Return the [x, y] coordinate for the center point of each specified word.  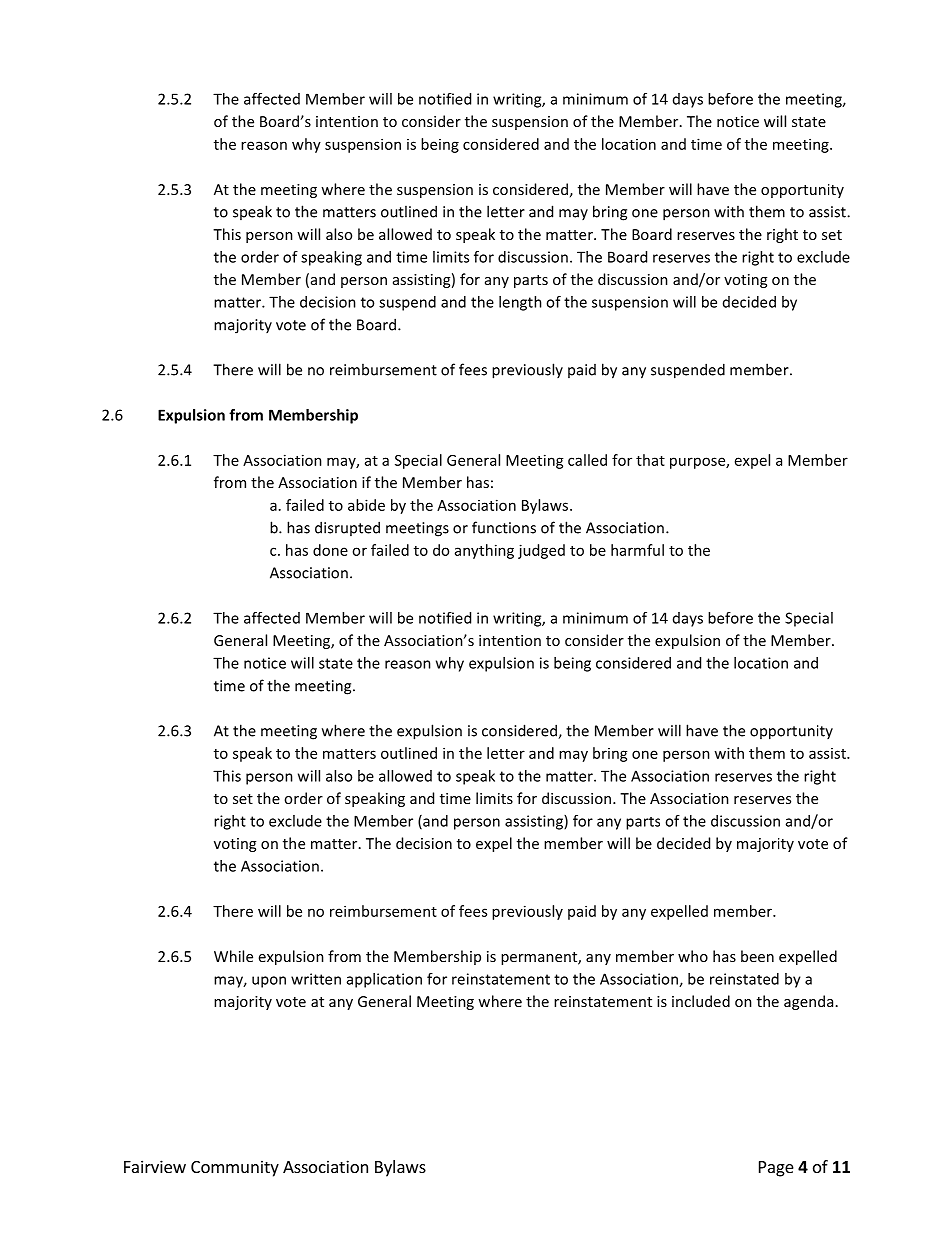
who [693, 956]
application [384, 980]
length [520, 303]
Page [776, 1169]
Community [235, 1168]
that [650, 460]
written [316, 979]
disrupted [347, 528]
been [757, 956]
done [330, 550]
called [587, 460]
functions [504, 527]
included [701, 1001]
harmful [637, 550]
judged [541, 551]
